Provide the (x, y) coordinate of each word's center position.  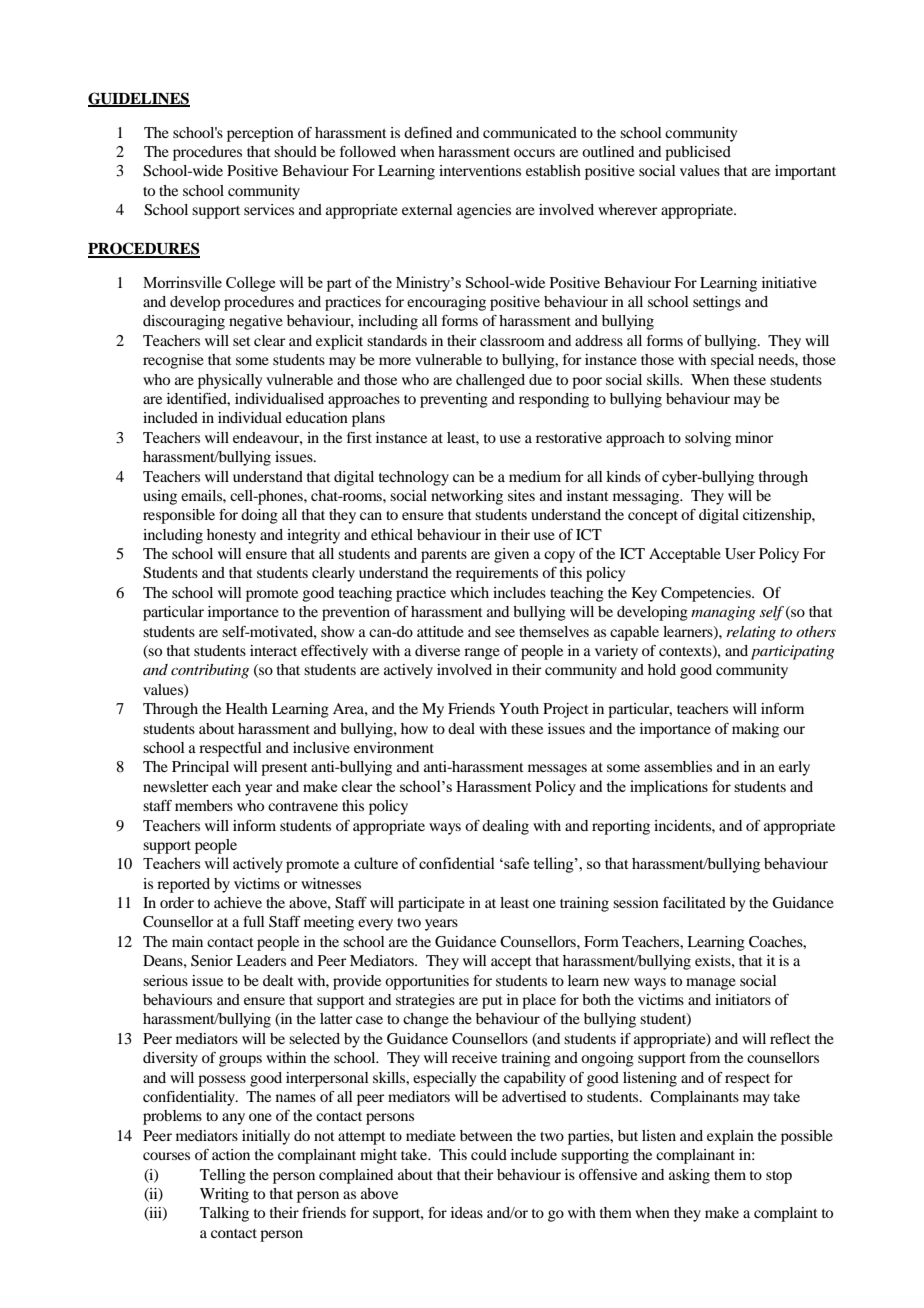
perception (260, 134)
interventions (480, 170)
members (204, 805)
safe (515, 863)
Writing (224, 1195)
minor (754, 437)
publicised (698, 153)
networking (467, 497)
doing (259, 516)
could (489, 1154)
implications (669, 788)
